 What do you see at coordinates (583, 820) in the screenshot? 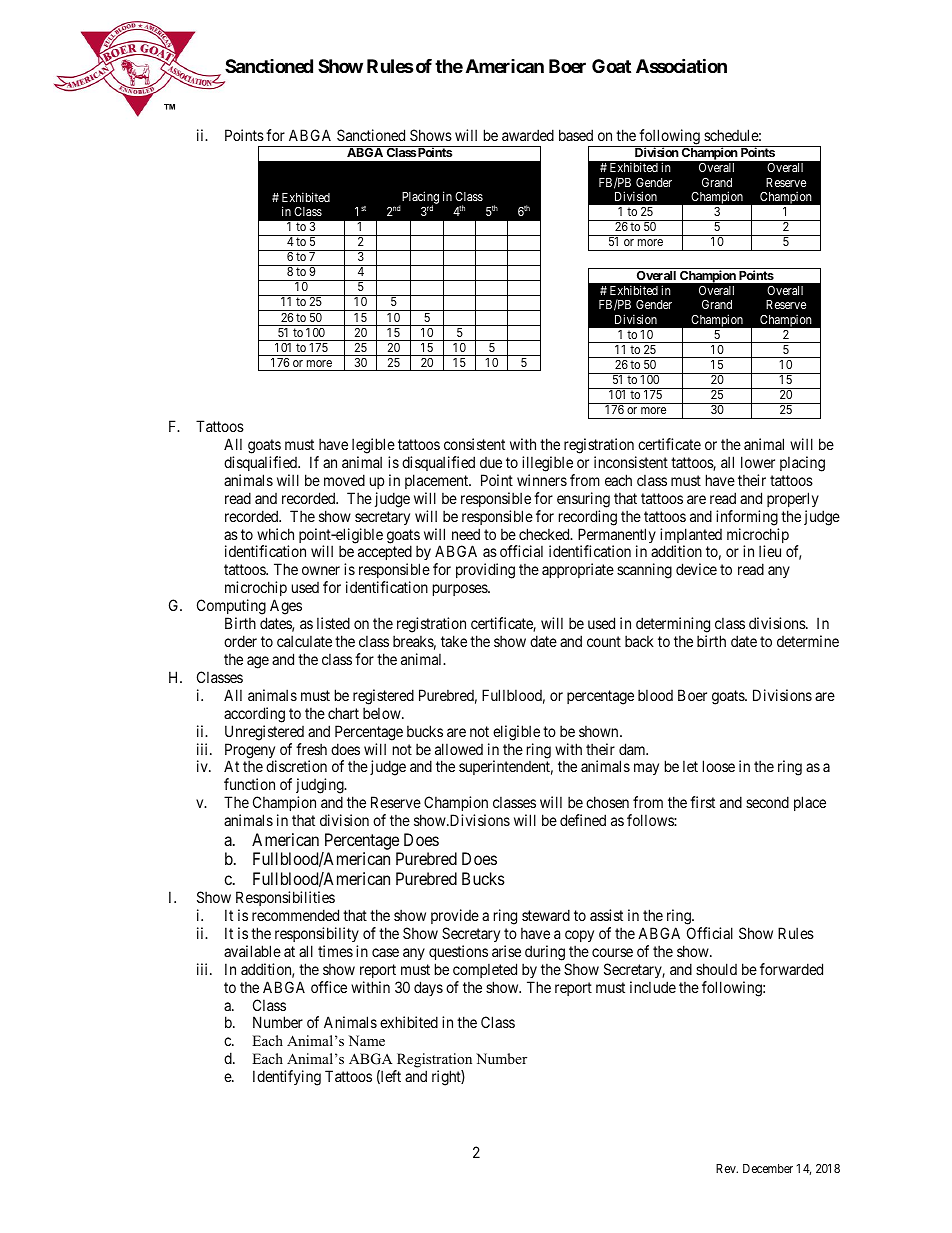
I see `defined` at bounding box center [583, 820].
